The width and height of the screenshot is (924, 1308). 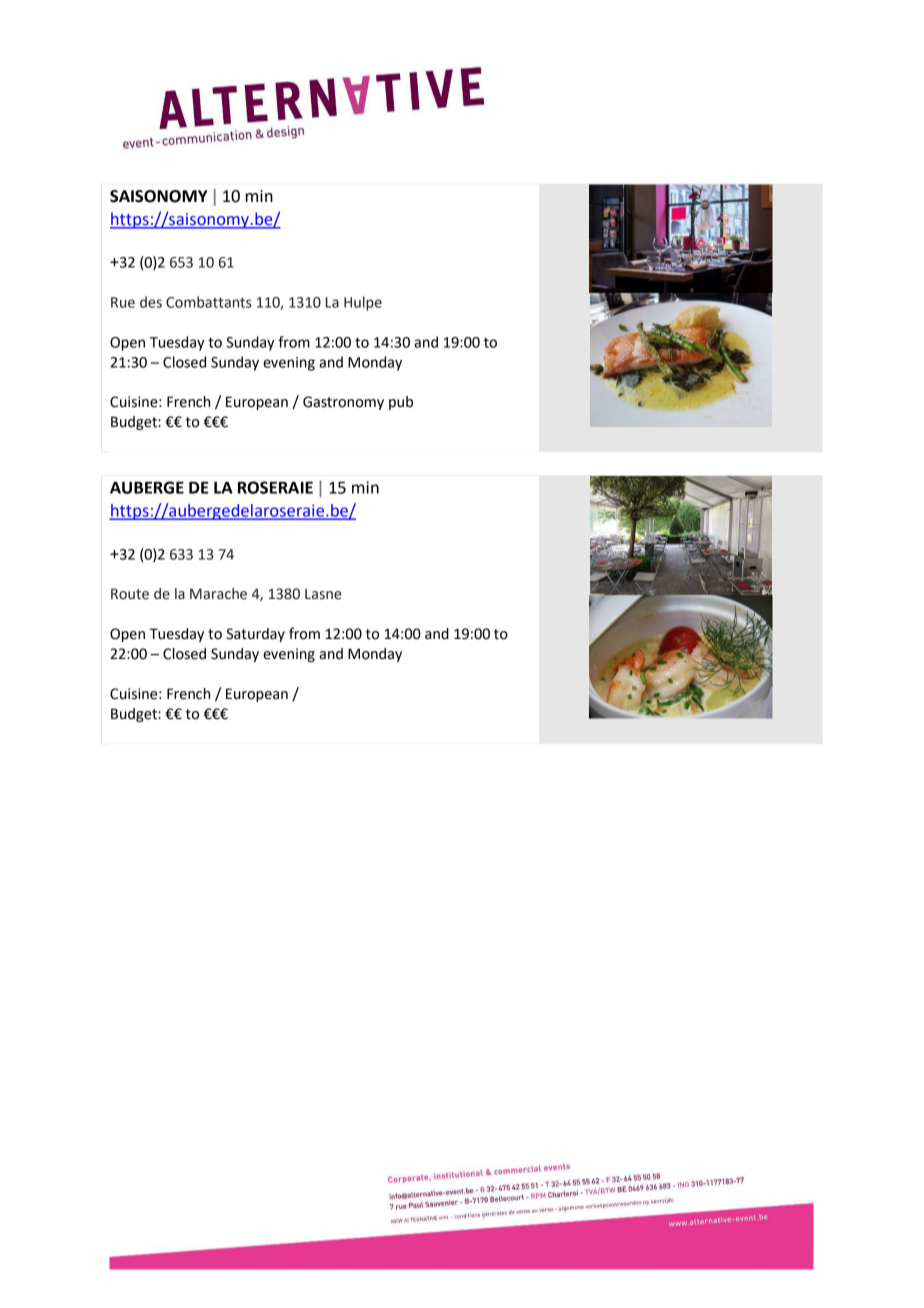 What do you see at coordinates (151, 302) in the screenshot?
I see `des` at bounding box center [151, 302].
